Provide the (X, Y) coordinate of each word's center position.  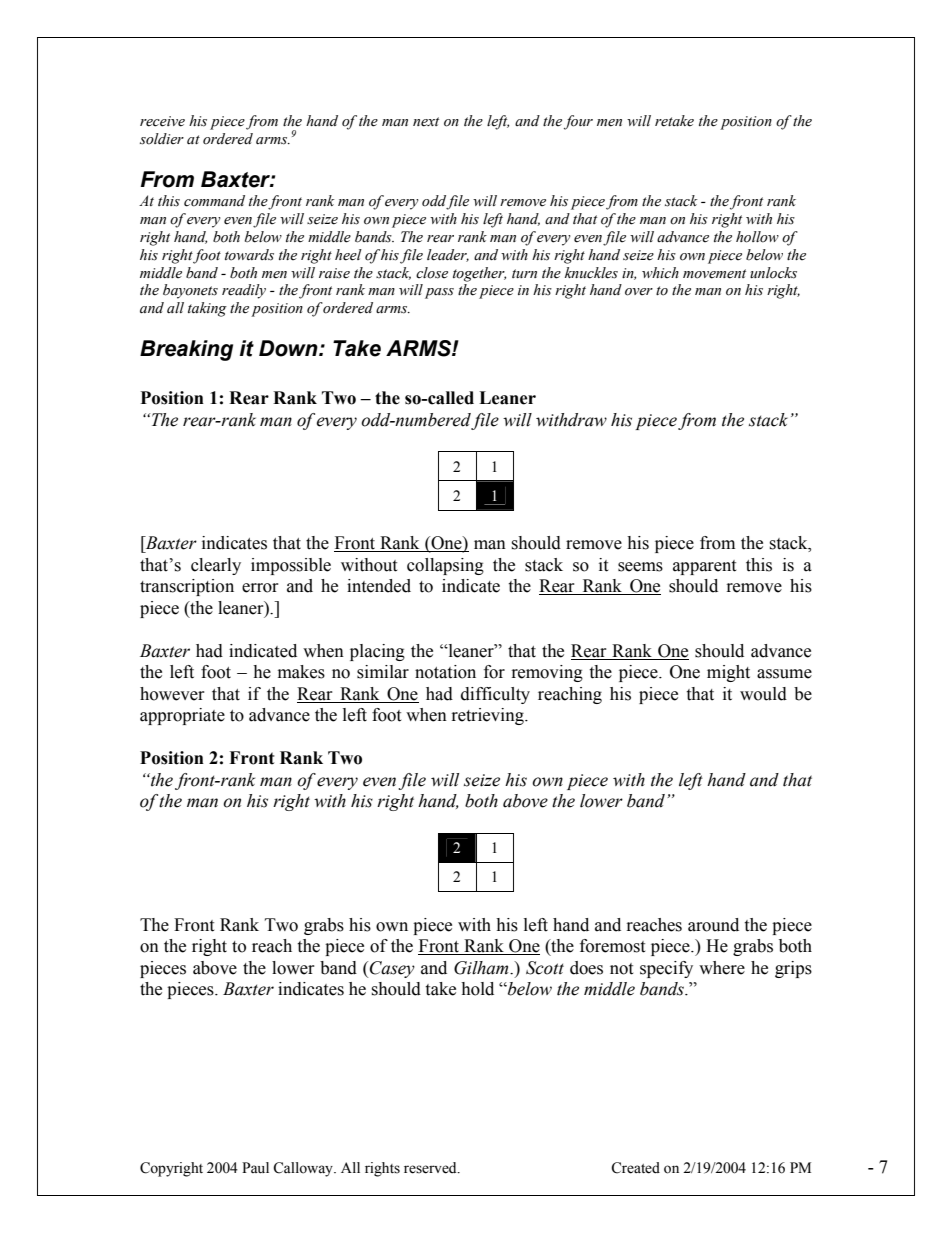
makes (301, 672)
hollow (757, 237)
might (728, 673)
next (426, 122)
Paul (255, 1168)
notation (445, 672)
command (214, 201)
